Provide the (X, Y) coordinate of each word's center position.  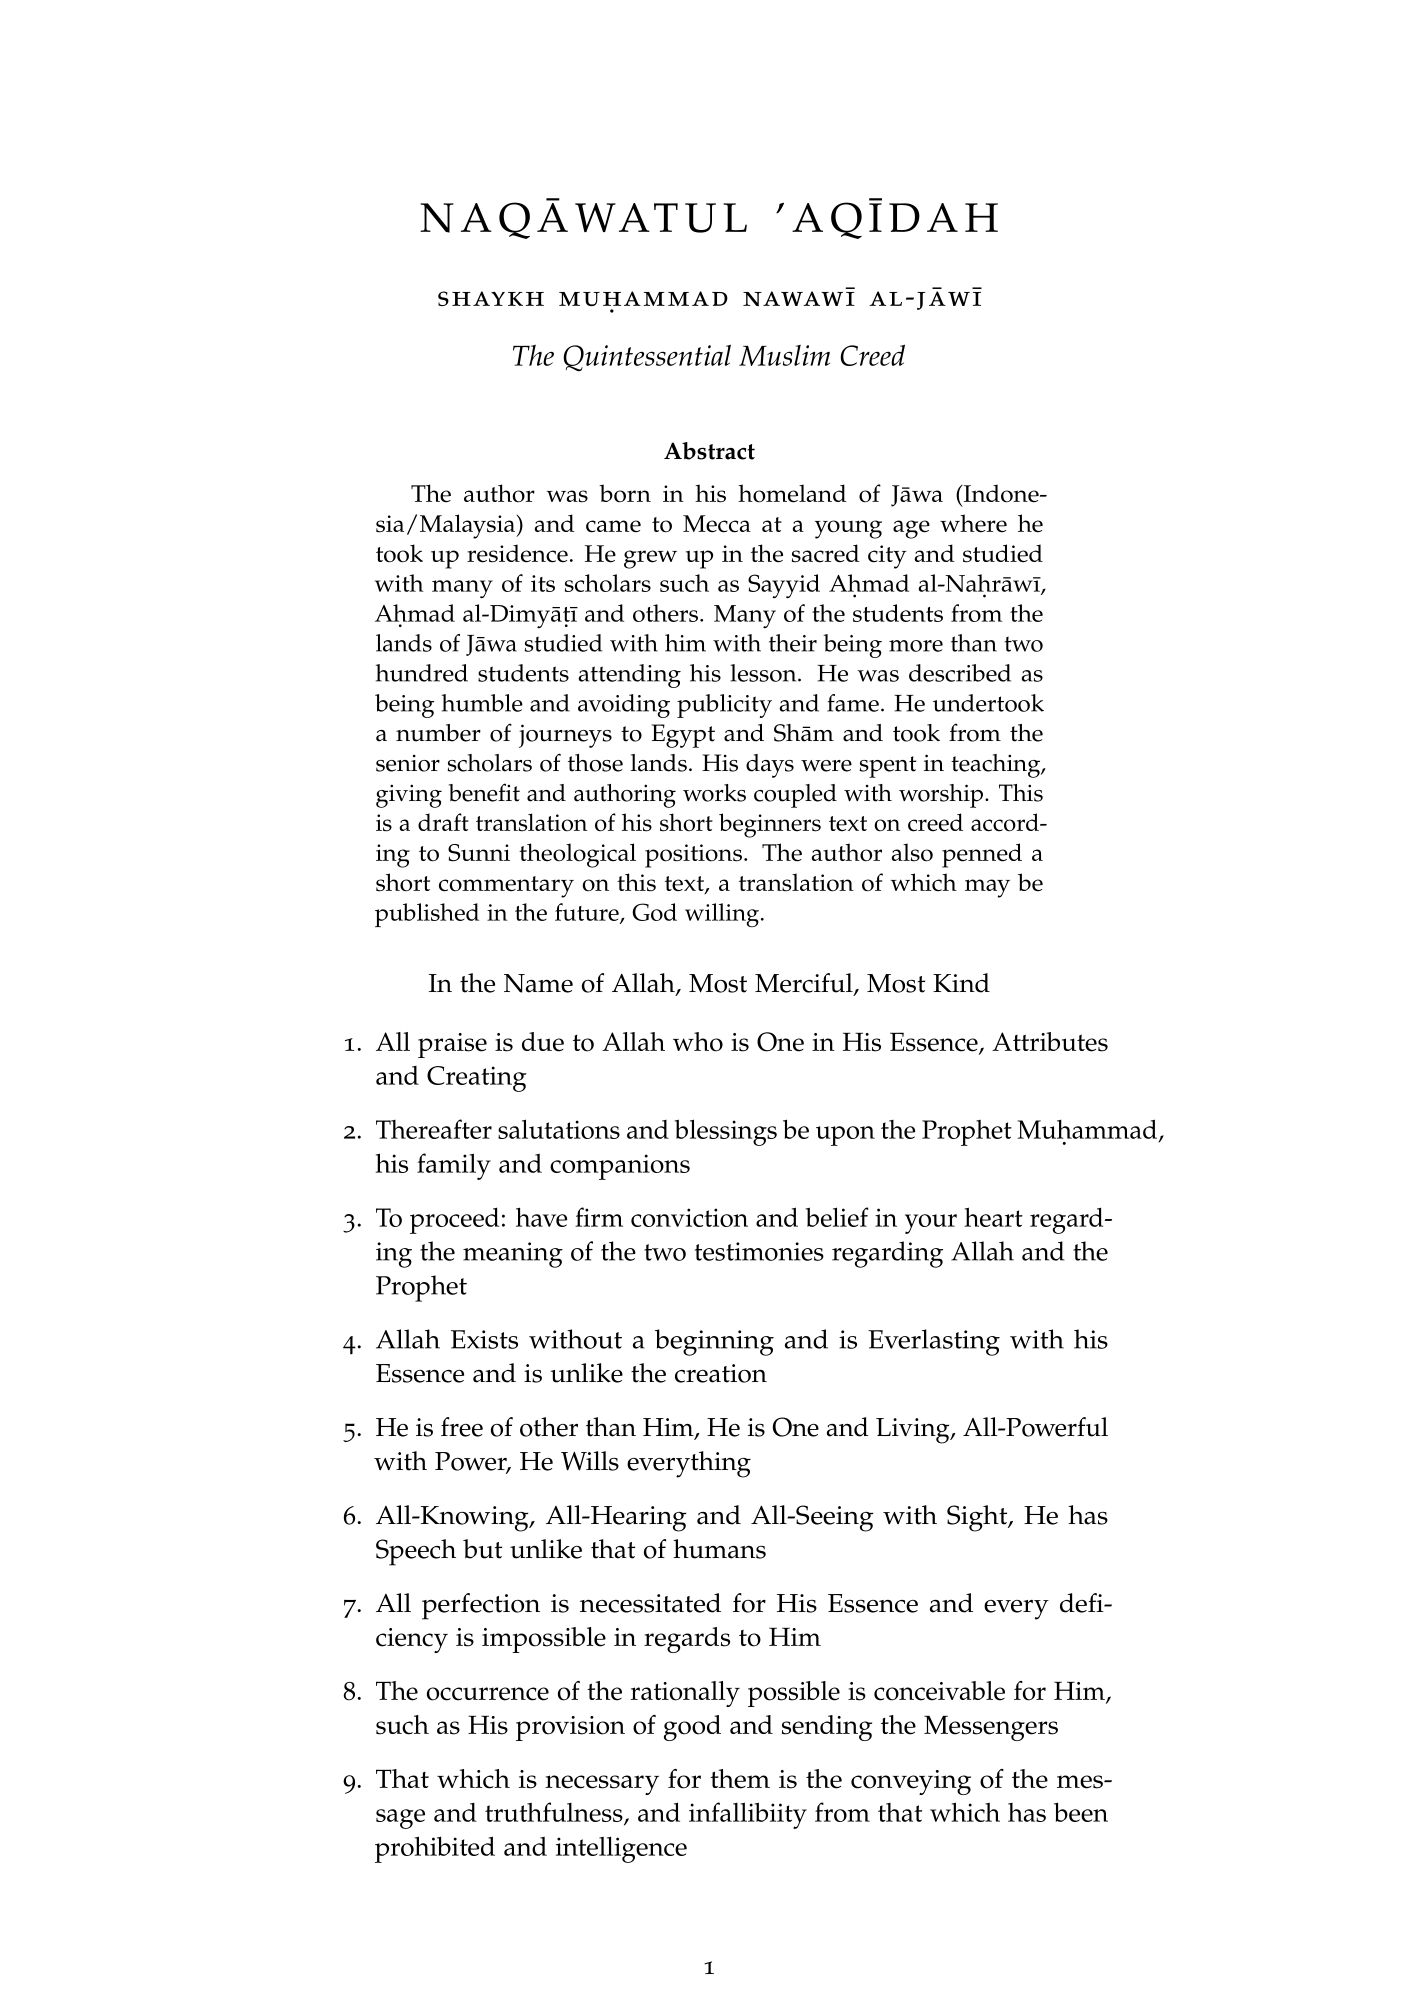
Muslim (784, 355)
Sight (978, 1518)
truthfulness (555, 1813)
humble (482, 703)
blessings (726, 1132)
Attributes (1050, 1042)
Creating (477, 1079)
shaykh (491, 298)
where (973, 523)
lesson (764, 673)
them (740, 1779)
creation (721, 1373)
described (960, 673)
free (462, 1427)
